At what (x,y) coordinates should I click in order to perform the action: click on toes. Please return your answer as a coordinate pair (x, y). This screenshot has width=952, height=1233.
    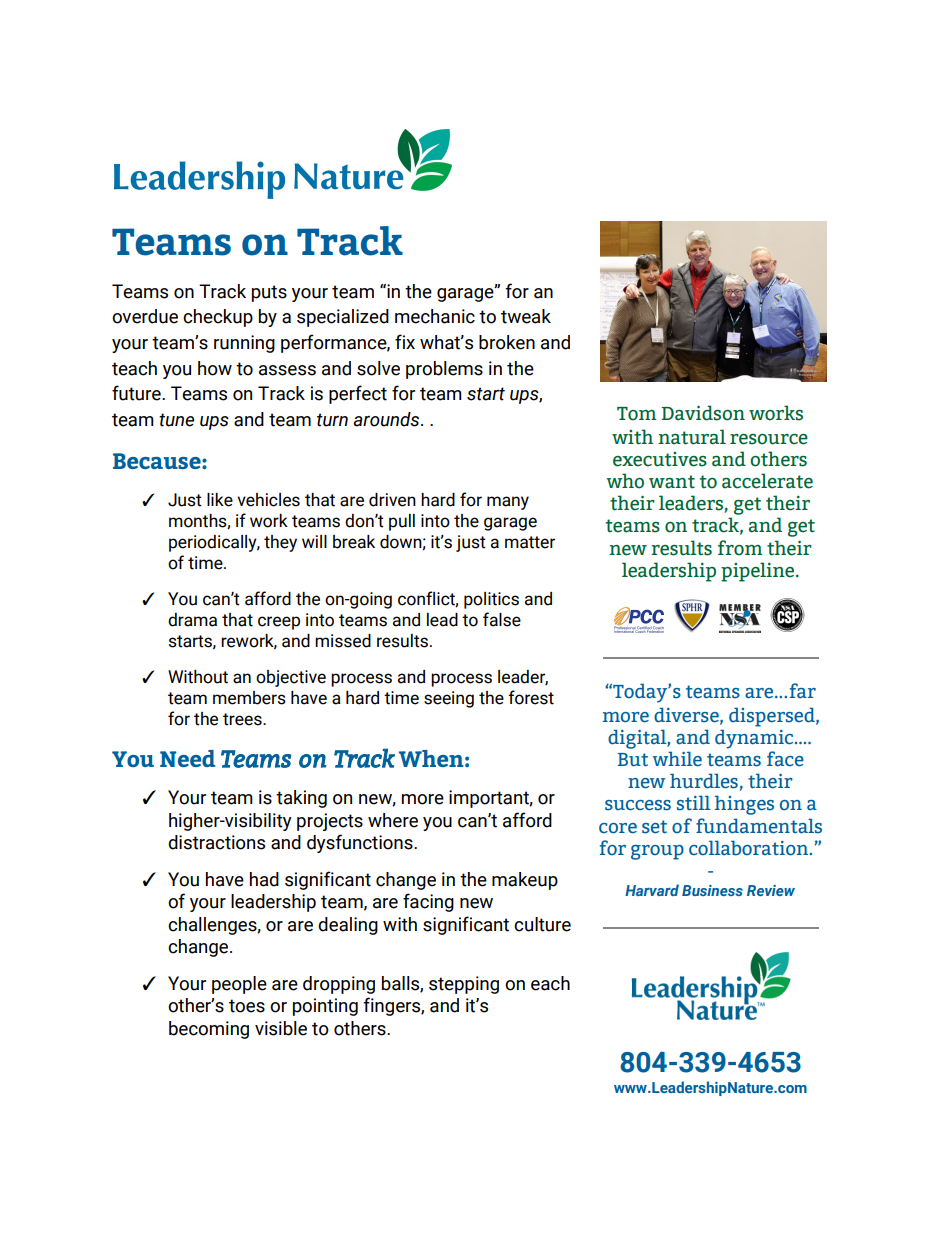
    Looking at the image, I should click on (247, 1006).
